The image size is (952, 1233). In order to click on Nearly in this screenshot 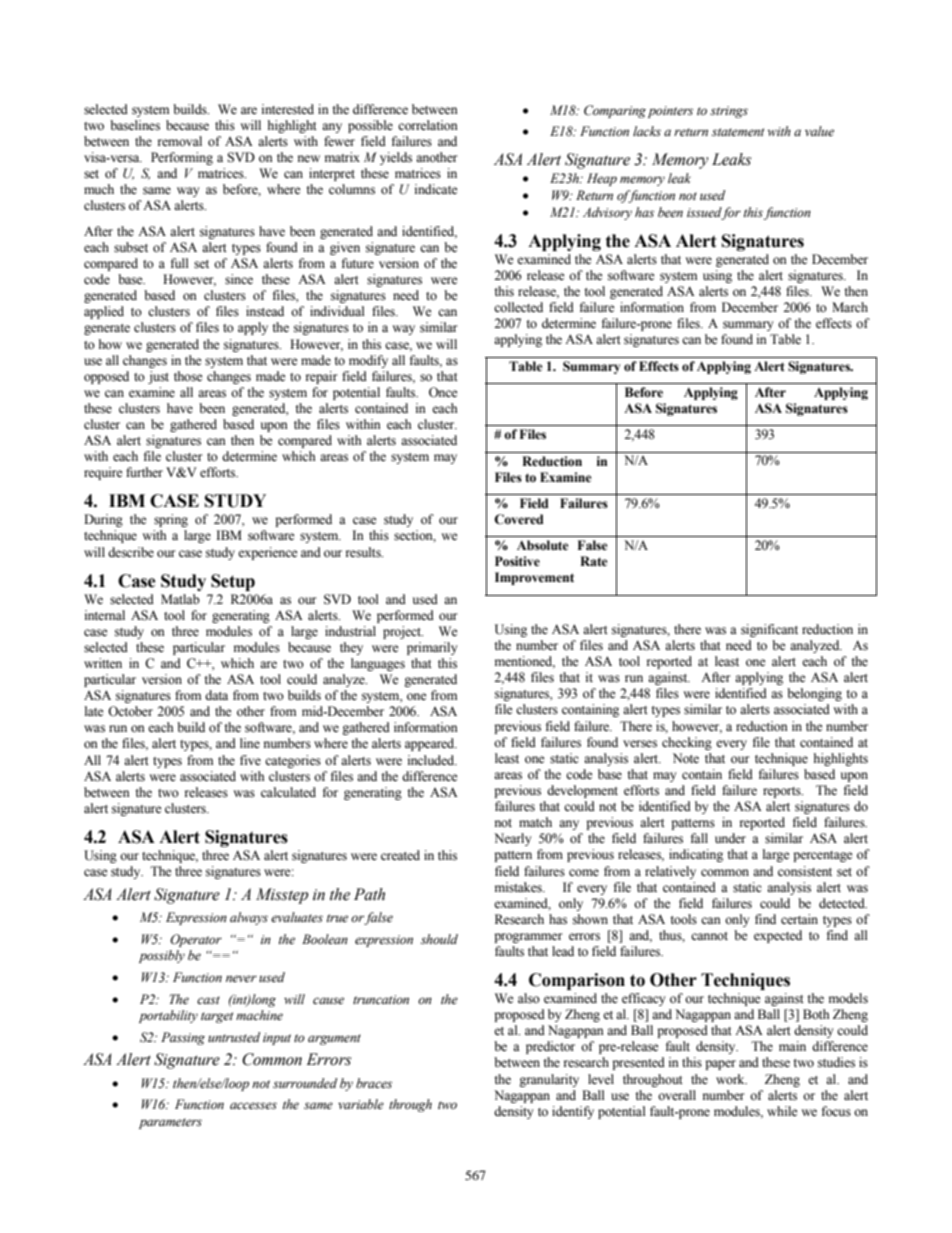, I will do `click(513, 839)`.
